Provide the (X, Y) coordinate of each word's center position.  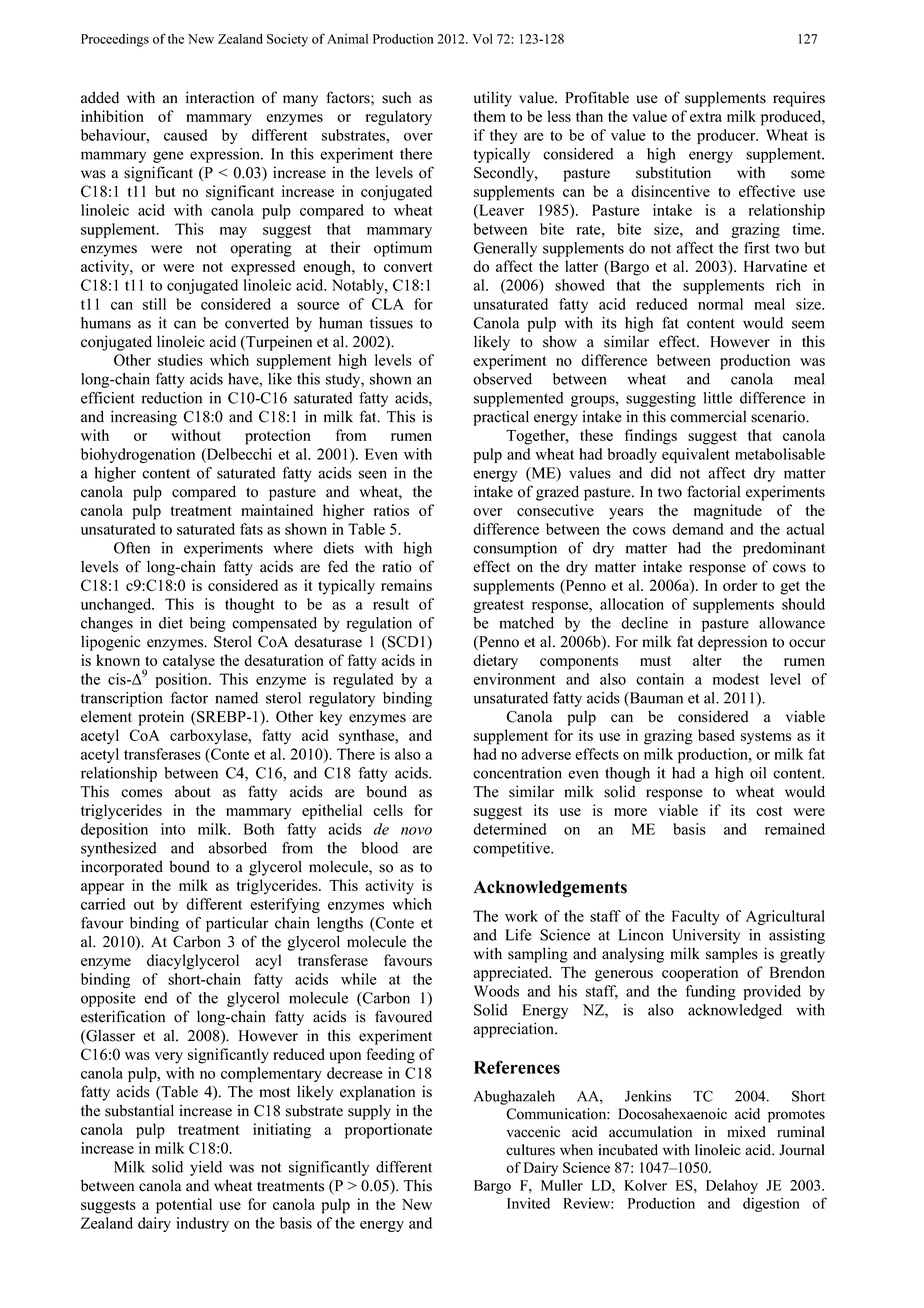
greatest (498, 606)
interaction (220, 97)
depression (732, 643)
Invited (528, 1203)
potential (184, 1206)
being (208, 624)
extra (706, 117)
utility (493, 99)
